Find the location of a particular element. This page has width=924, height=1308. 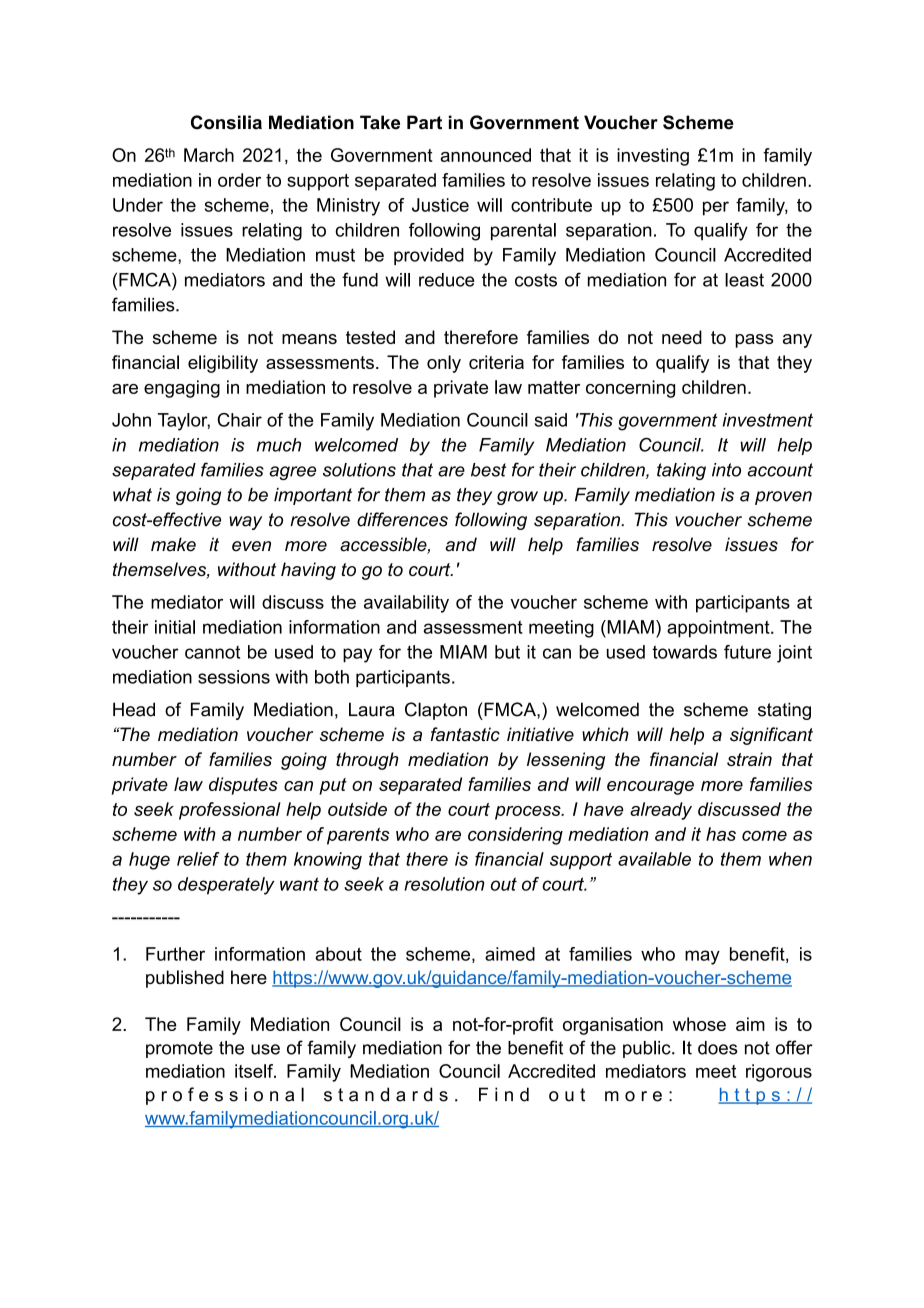

announced is located at coordinates (485, 155).
